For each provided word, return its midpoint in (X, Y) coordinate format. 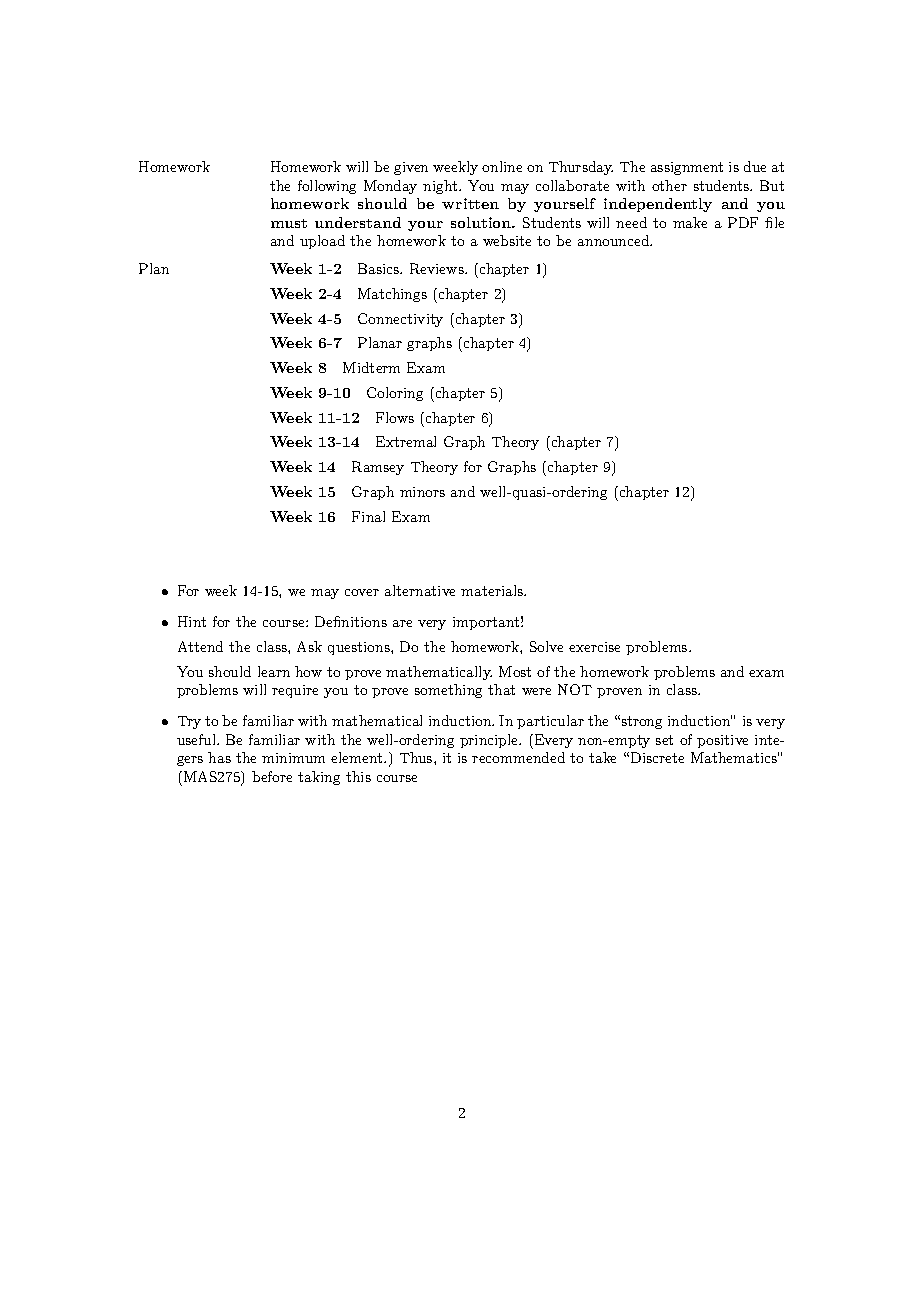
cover (362, 592)
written (470, 203)
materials (493, 590)
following (327, 187)
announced (615, 240)
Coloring (395, 394)
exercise (594, 647)
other (669, 185)
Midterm (371, 367)
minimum (293, 758)
